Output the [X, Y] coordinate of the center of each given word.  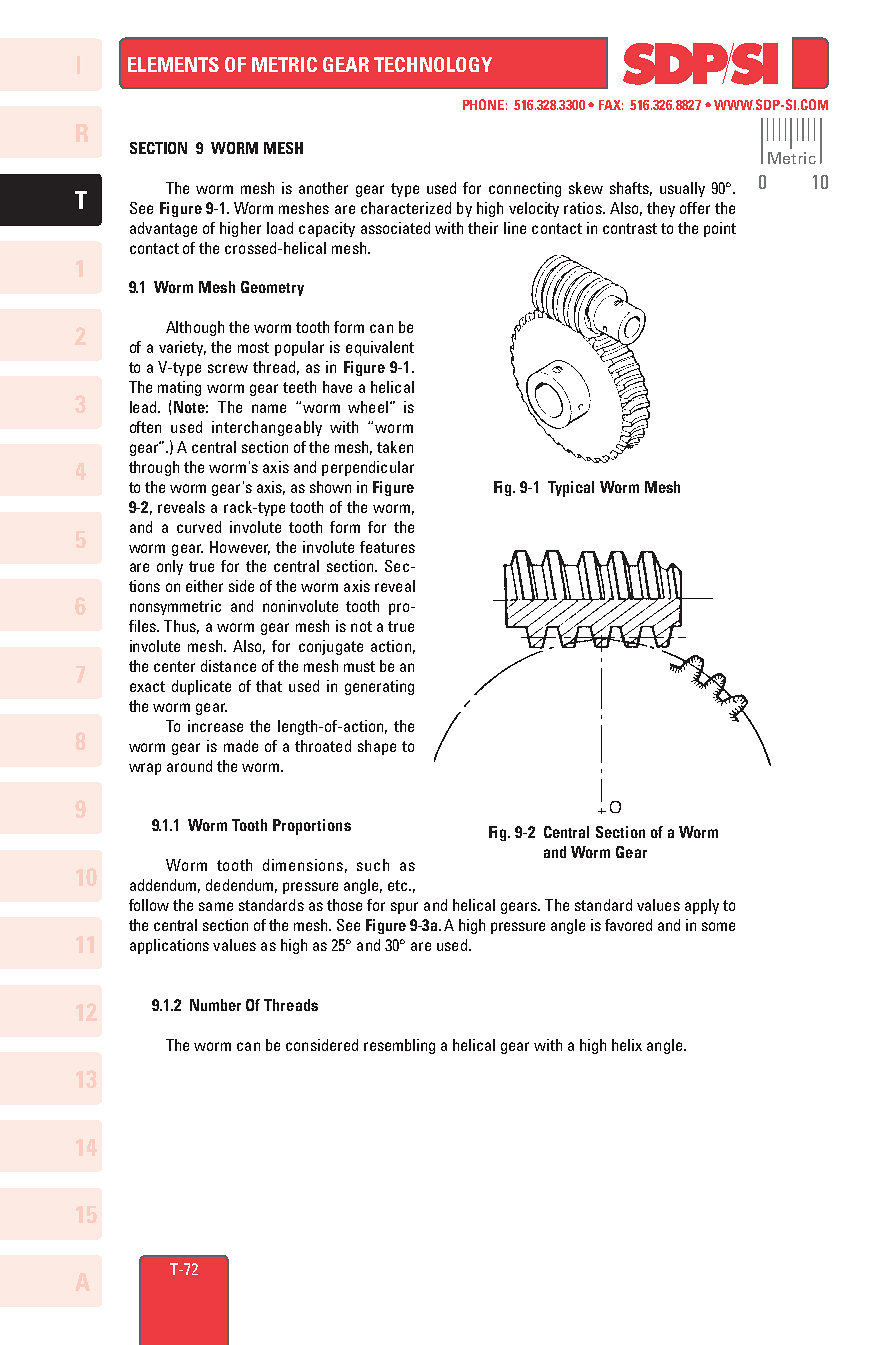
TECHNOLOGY [433, 64]
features [387, 547]
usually [682, 189]
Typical [571, 489]
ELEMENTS [173, 64]
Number [215, 1005]
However [240, 548]
